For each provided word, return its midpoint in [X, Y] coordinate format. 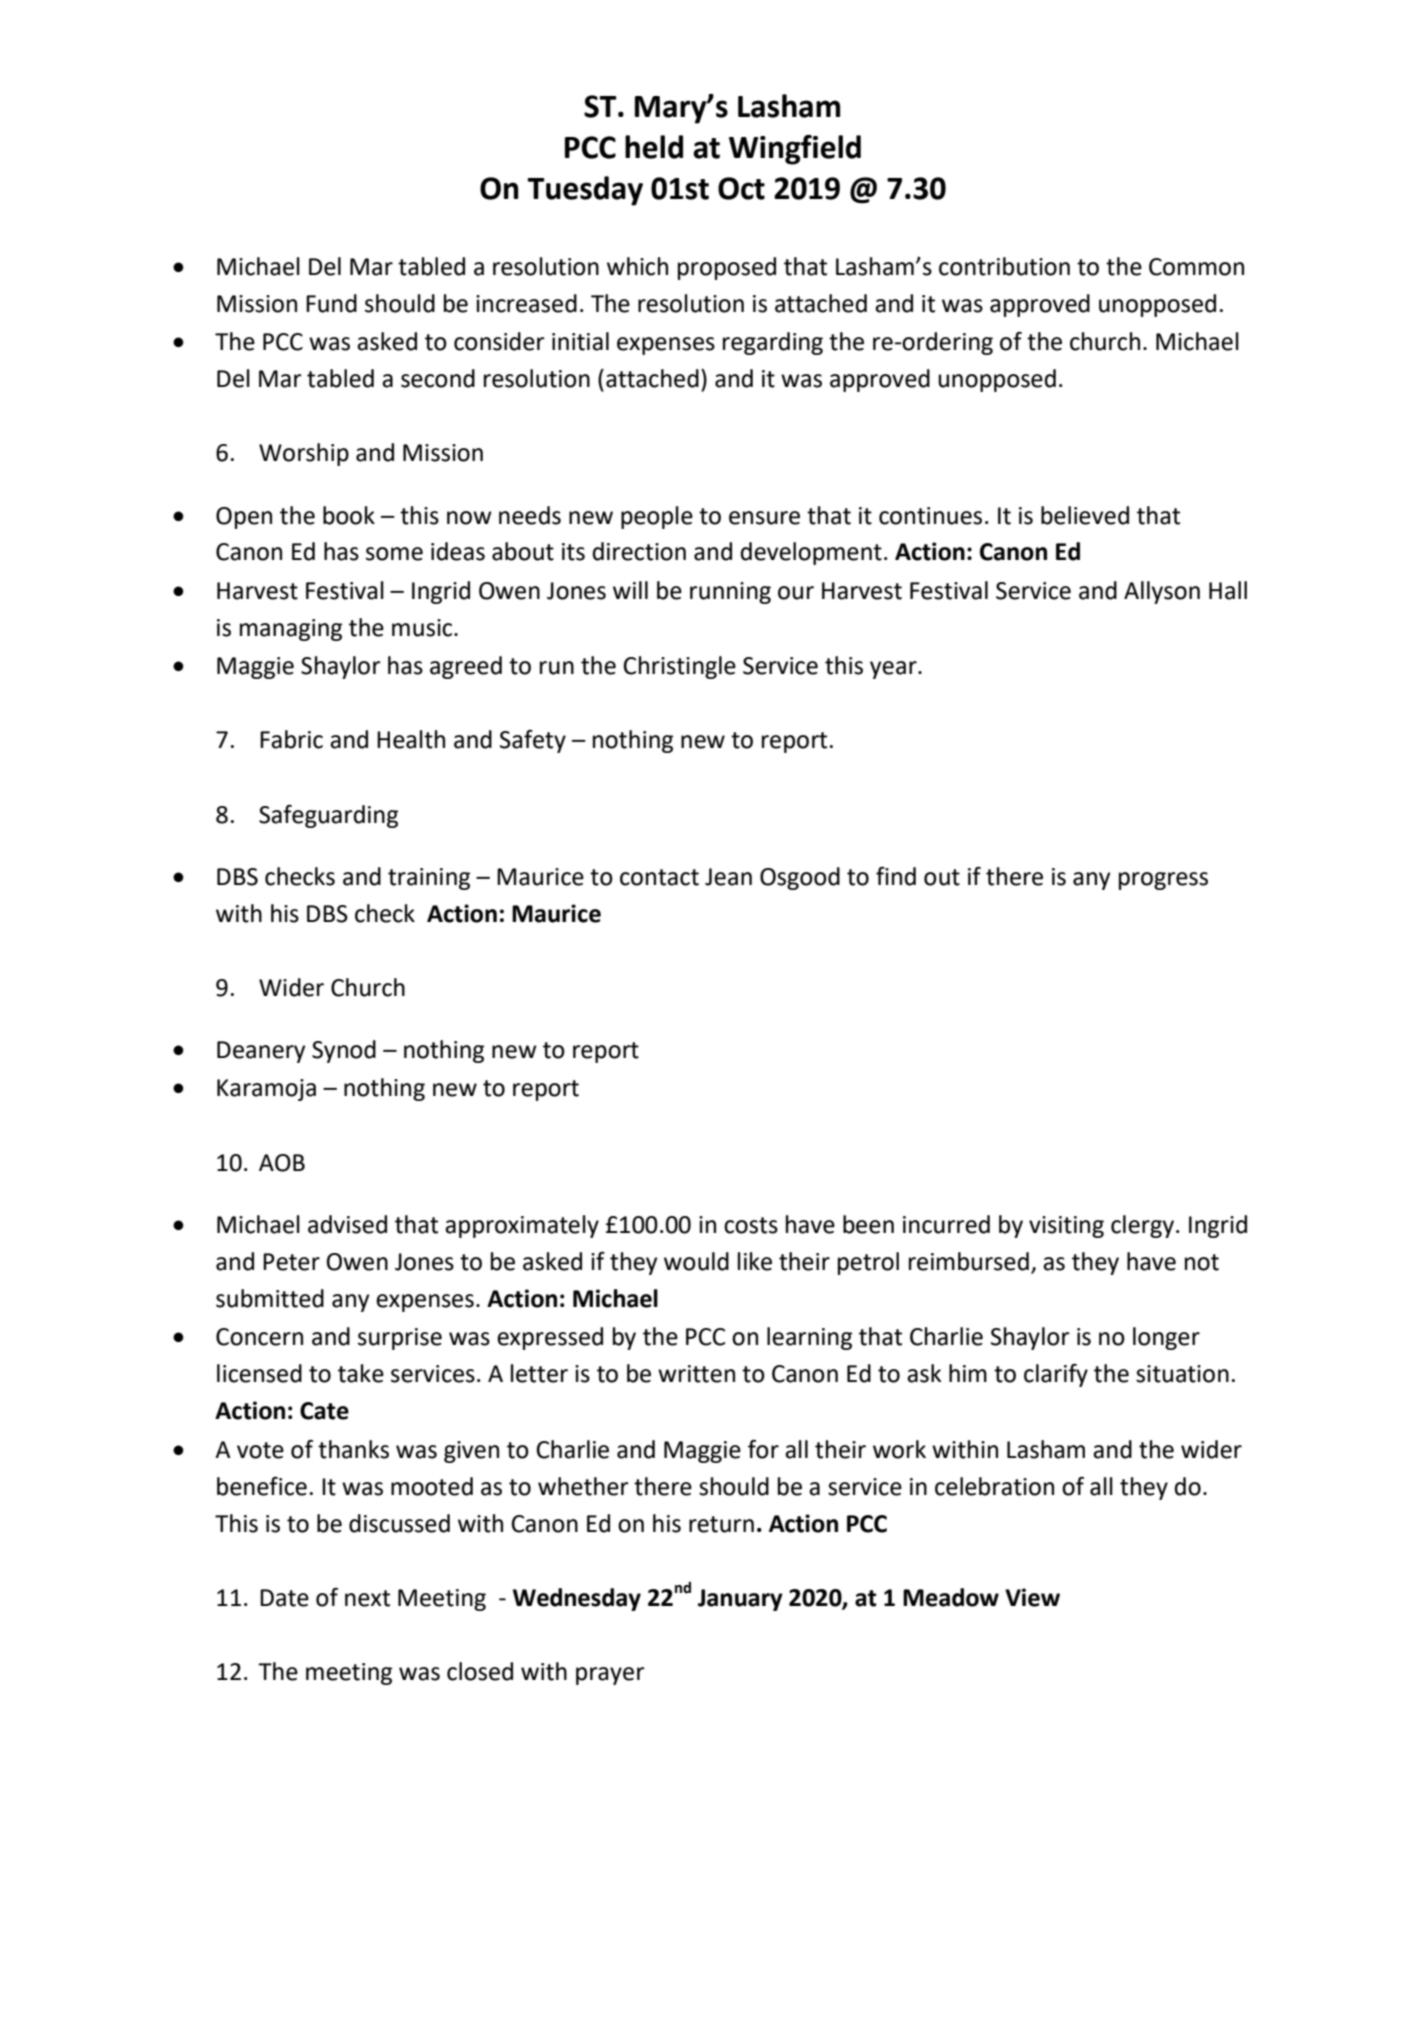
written [696, 1374]
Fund [331, 303]
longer [1166, 1338]
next [367, 1598]
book [349, 515]
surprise [400, 1339]
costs [751, 1225]
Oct [741, 188]
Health [411, 739]
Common [1196, 267]
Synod [344, 1051]
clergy [1142, 1226]
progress [1163, 881]
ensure [764, 518]
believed [1085, 515]
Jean [728, 877]
